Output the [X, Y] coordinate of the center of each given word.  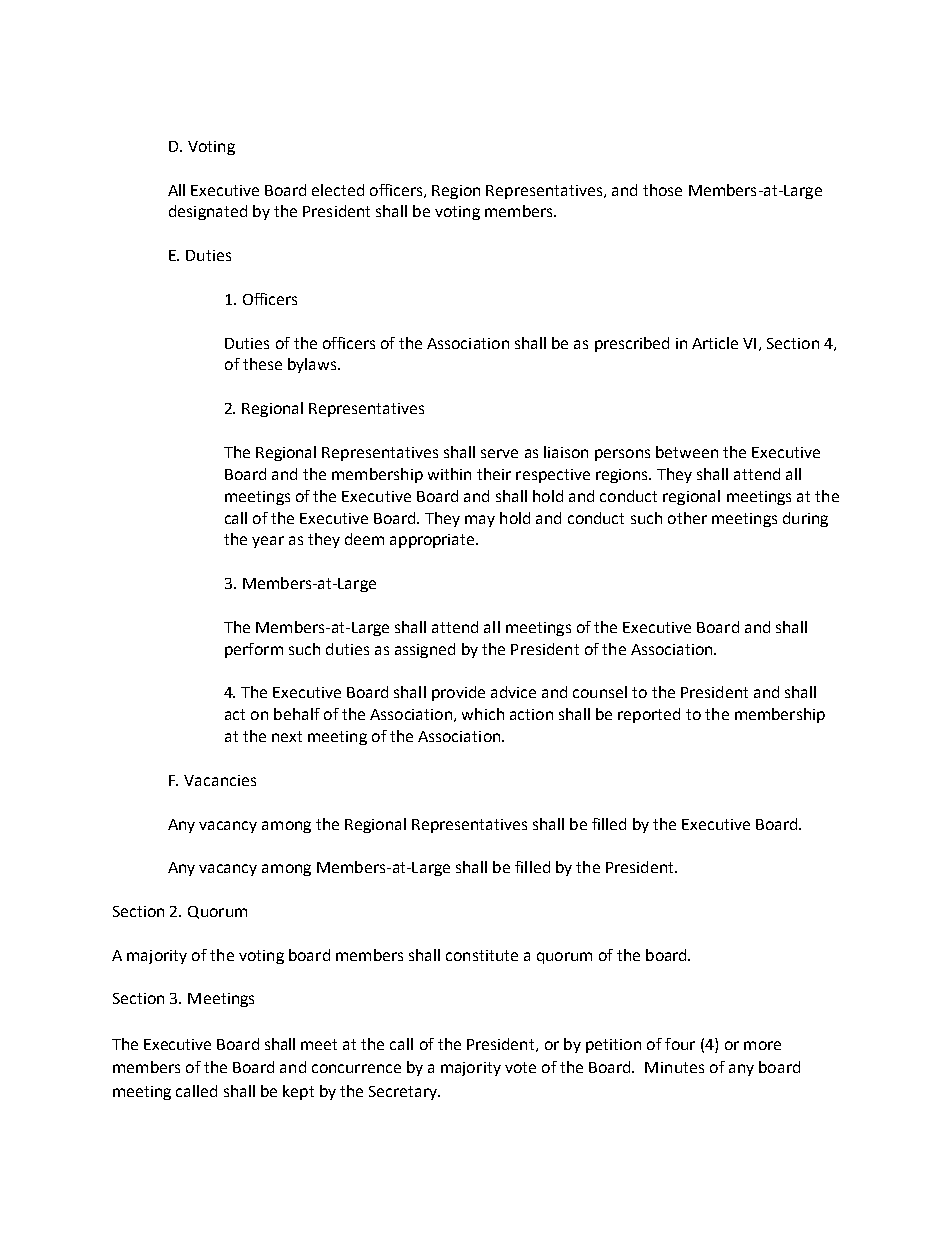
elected [338, 190]
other [687, 518]
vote [520, 1067]
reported [649, 715]
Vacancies [220, 780]
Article [715, 343]
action [531, 714]
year [268, 542]
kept [298, 1092]
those [662, 190]
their [494, 474]
